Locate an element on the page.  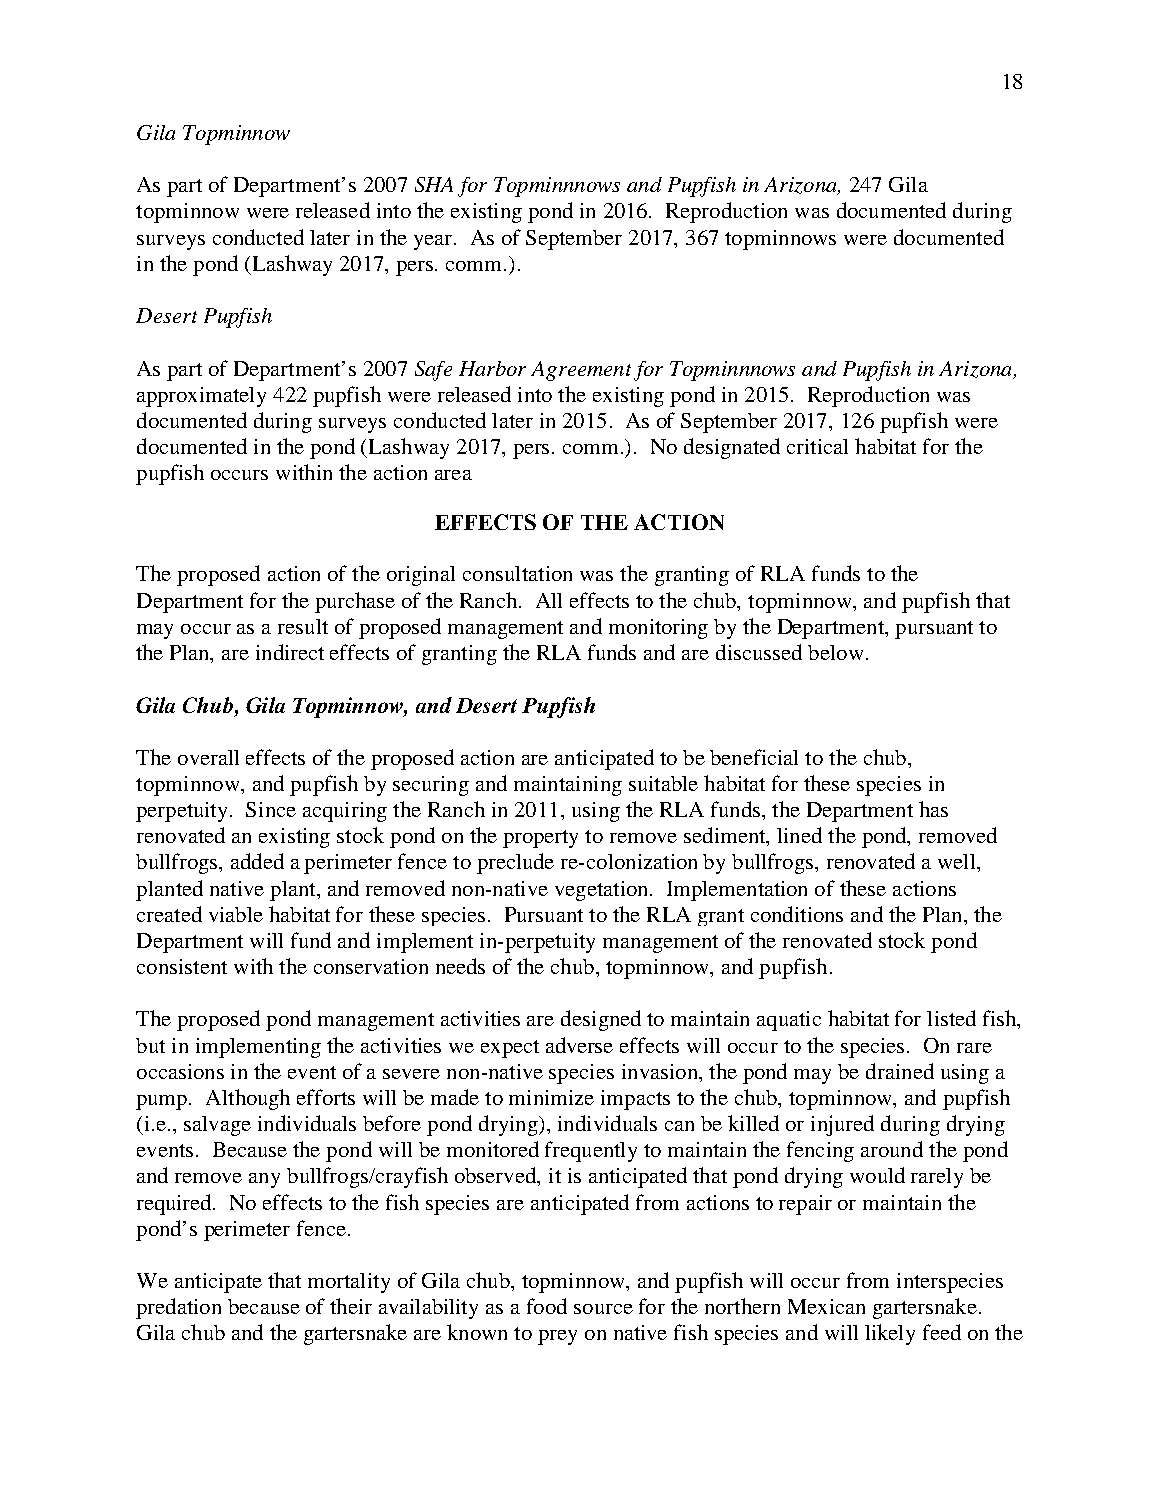
year is located at coordinates (434, 242).
